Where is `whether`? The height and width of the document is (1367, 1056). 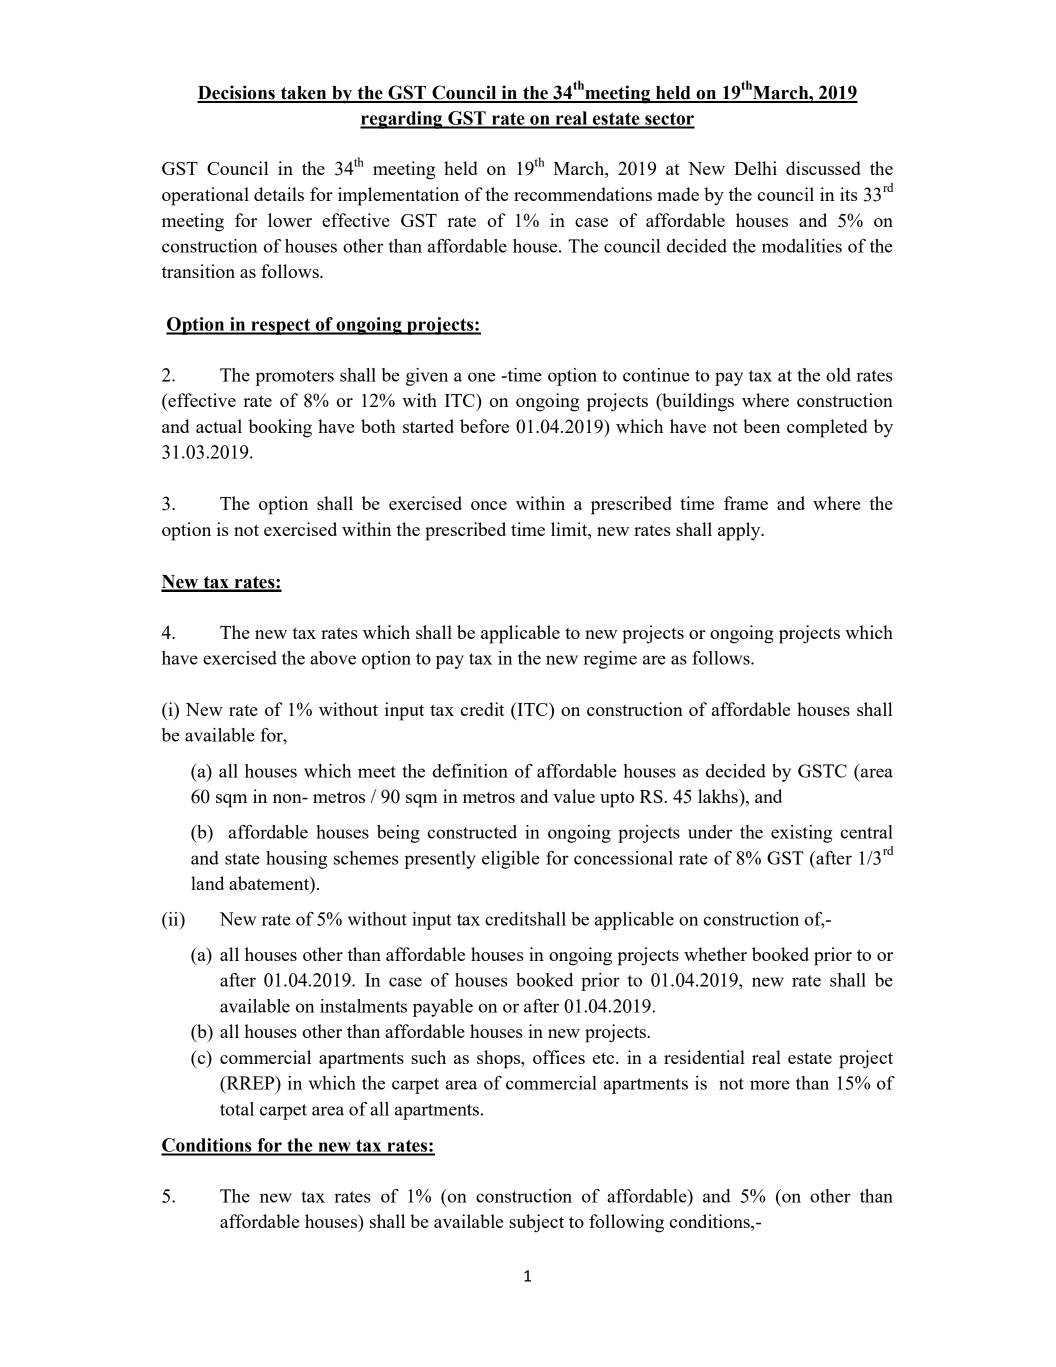 whether is located at coordinates (715, 954).
